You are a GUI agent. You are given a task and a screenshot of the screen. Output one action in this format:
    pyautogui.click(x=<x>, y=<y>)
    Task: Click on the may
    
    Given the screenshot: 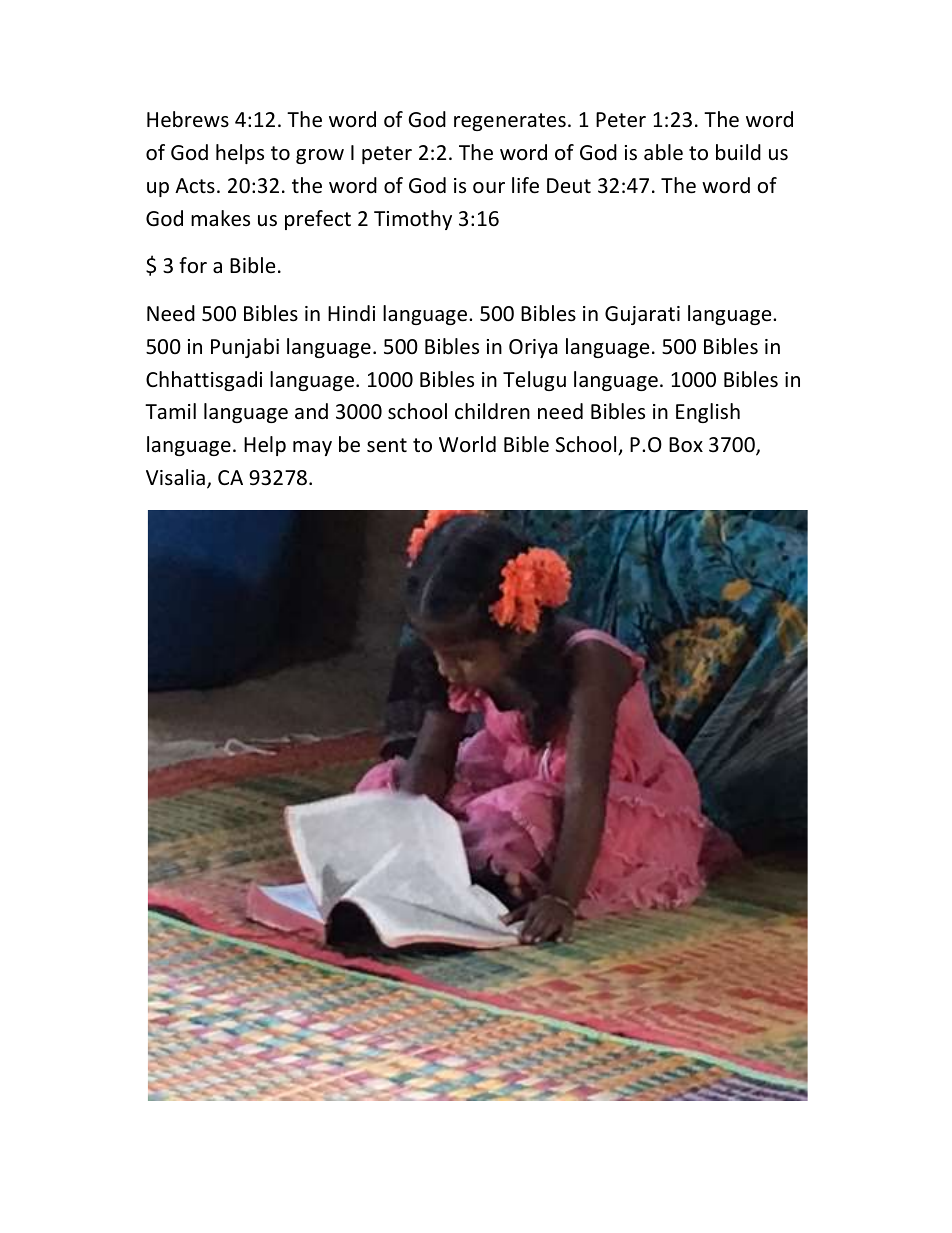 What is the action you would take?
    pyautogui.click(x=312, y=448)
